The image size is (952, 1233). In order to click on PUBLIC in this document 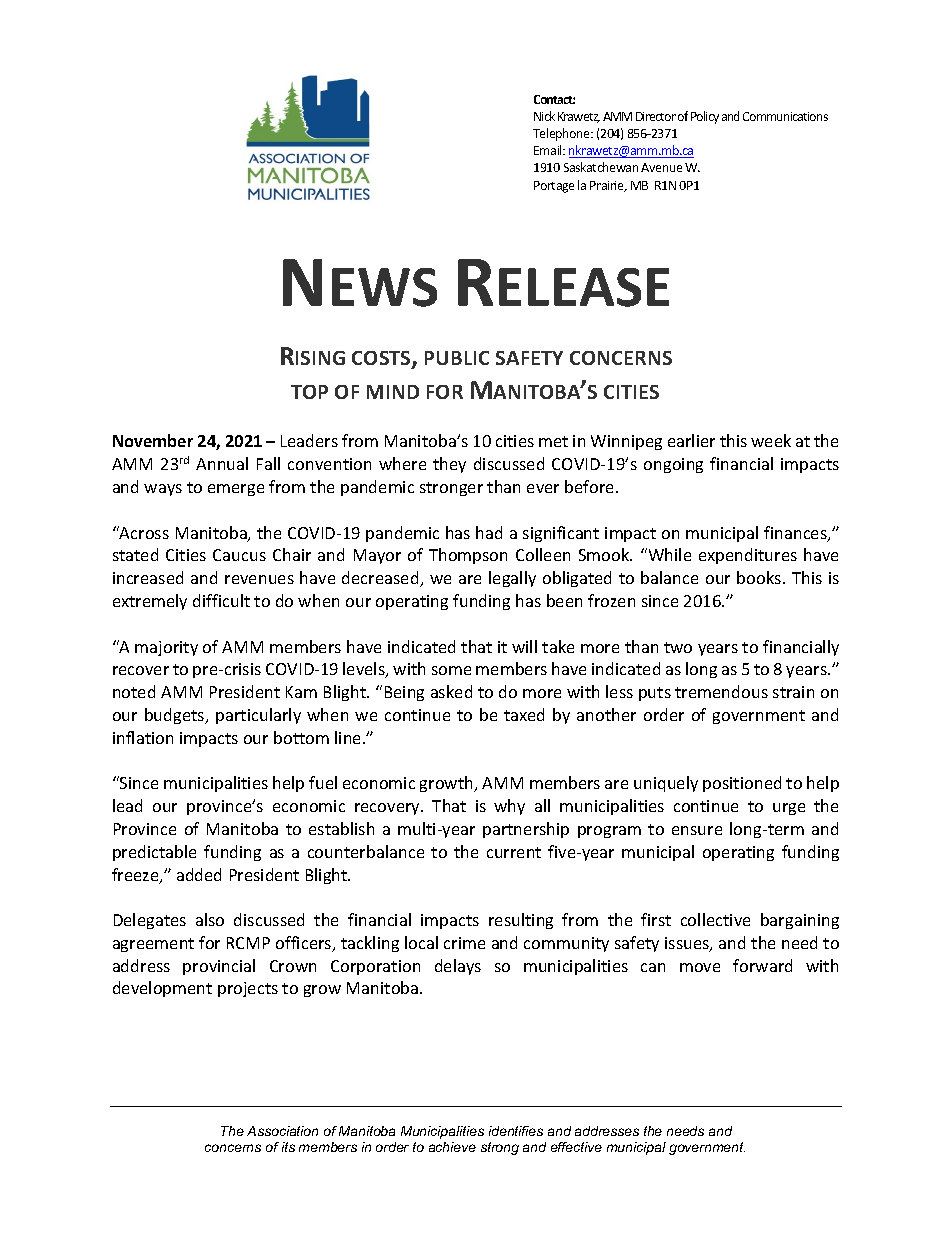, I will do `click(457, 358)`.
